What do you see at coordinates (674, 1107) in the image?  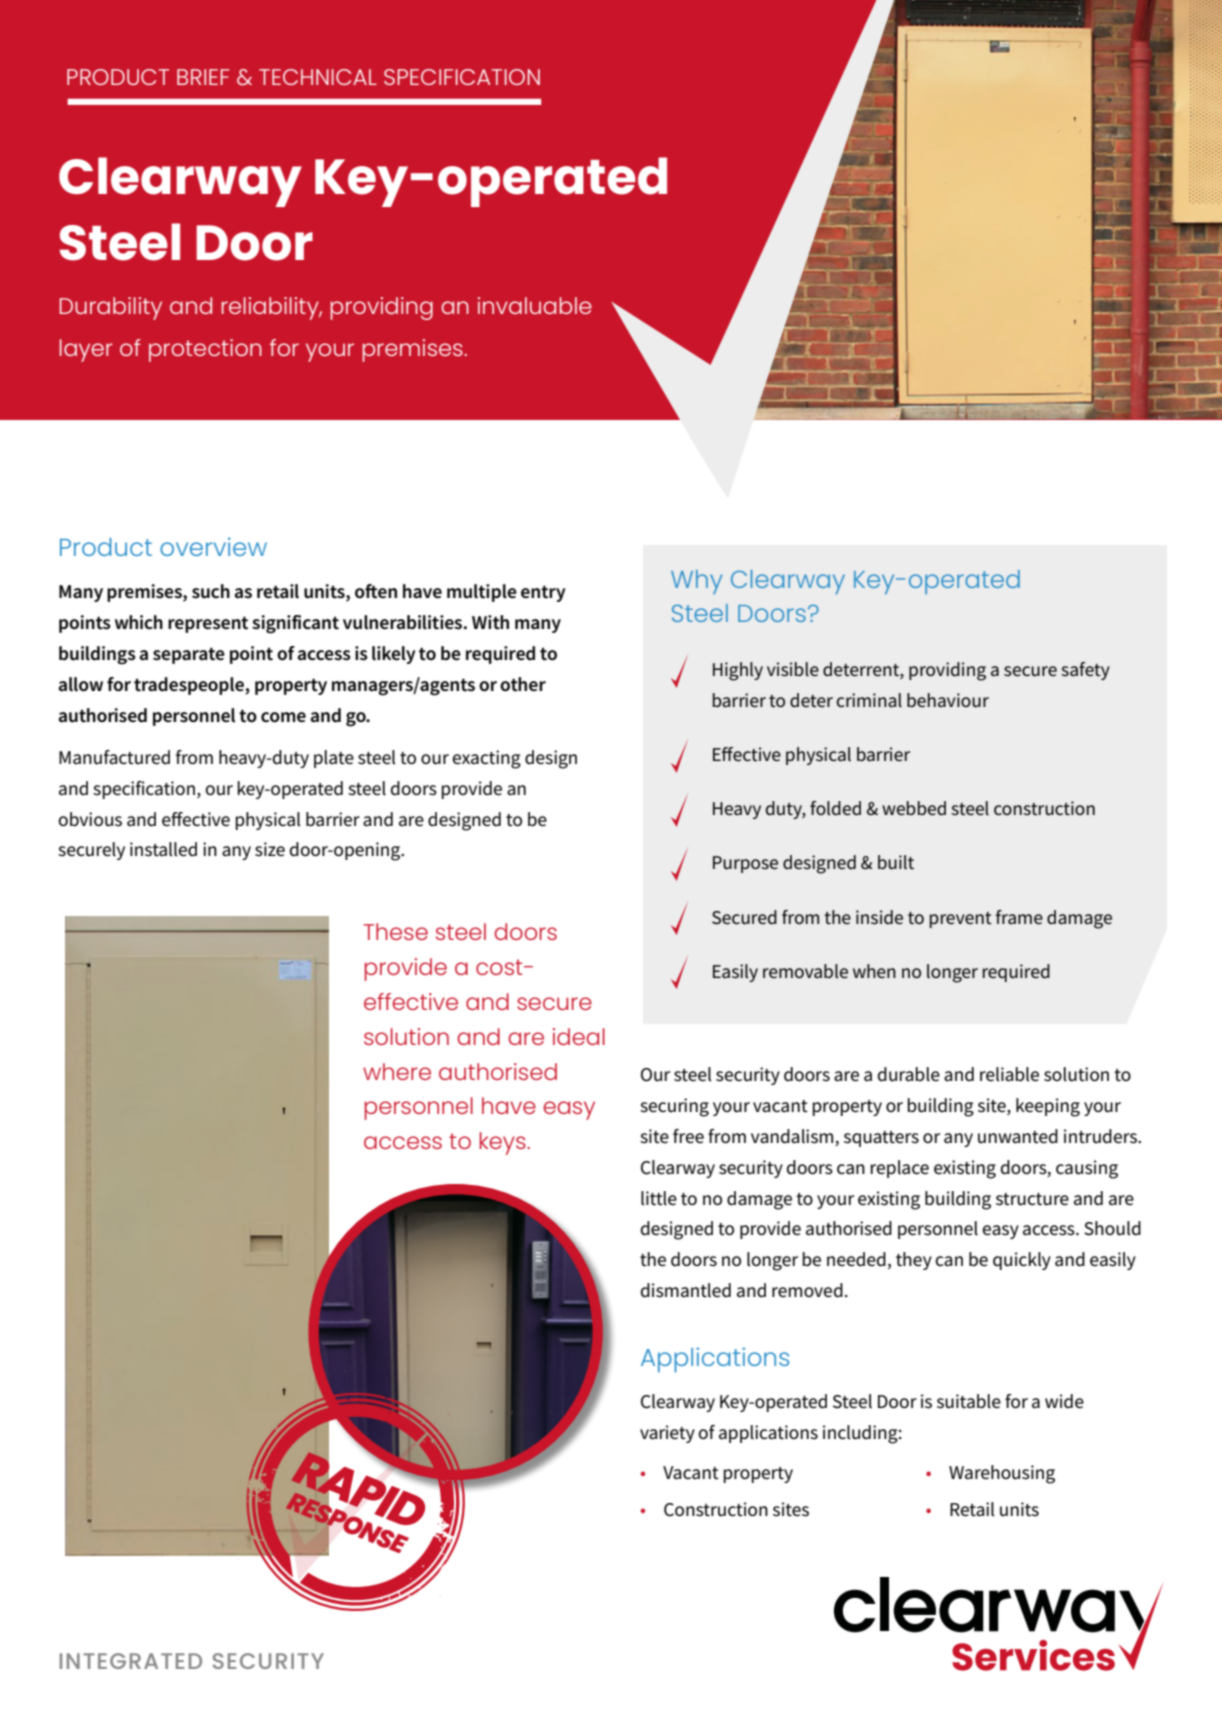 I see `securing` at bounding box center [674, 1107].
